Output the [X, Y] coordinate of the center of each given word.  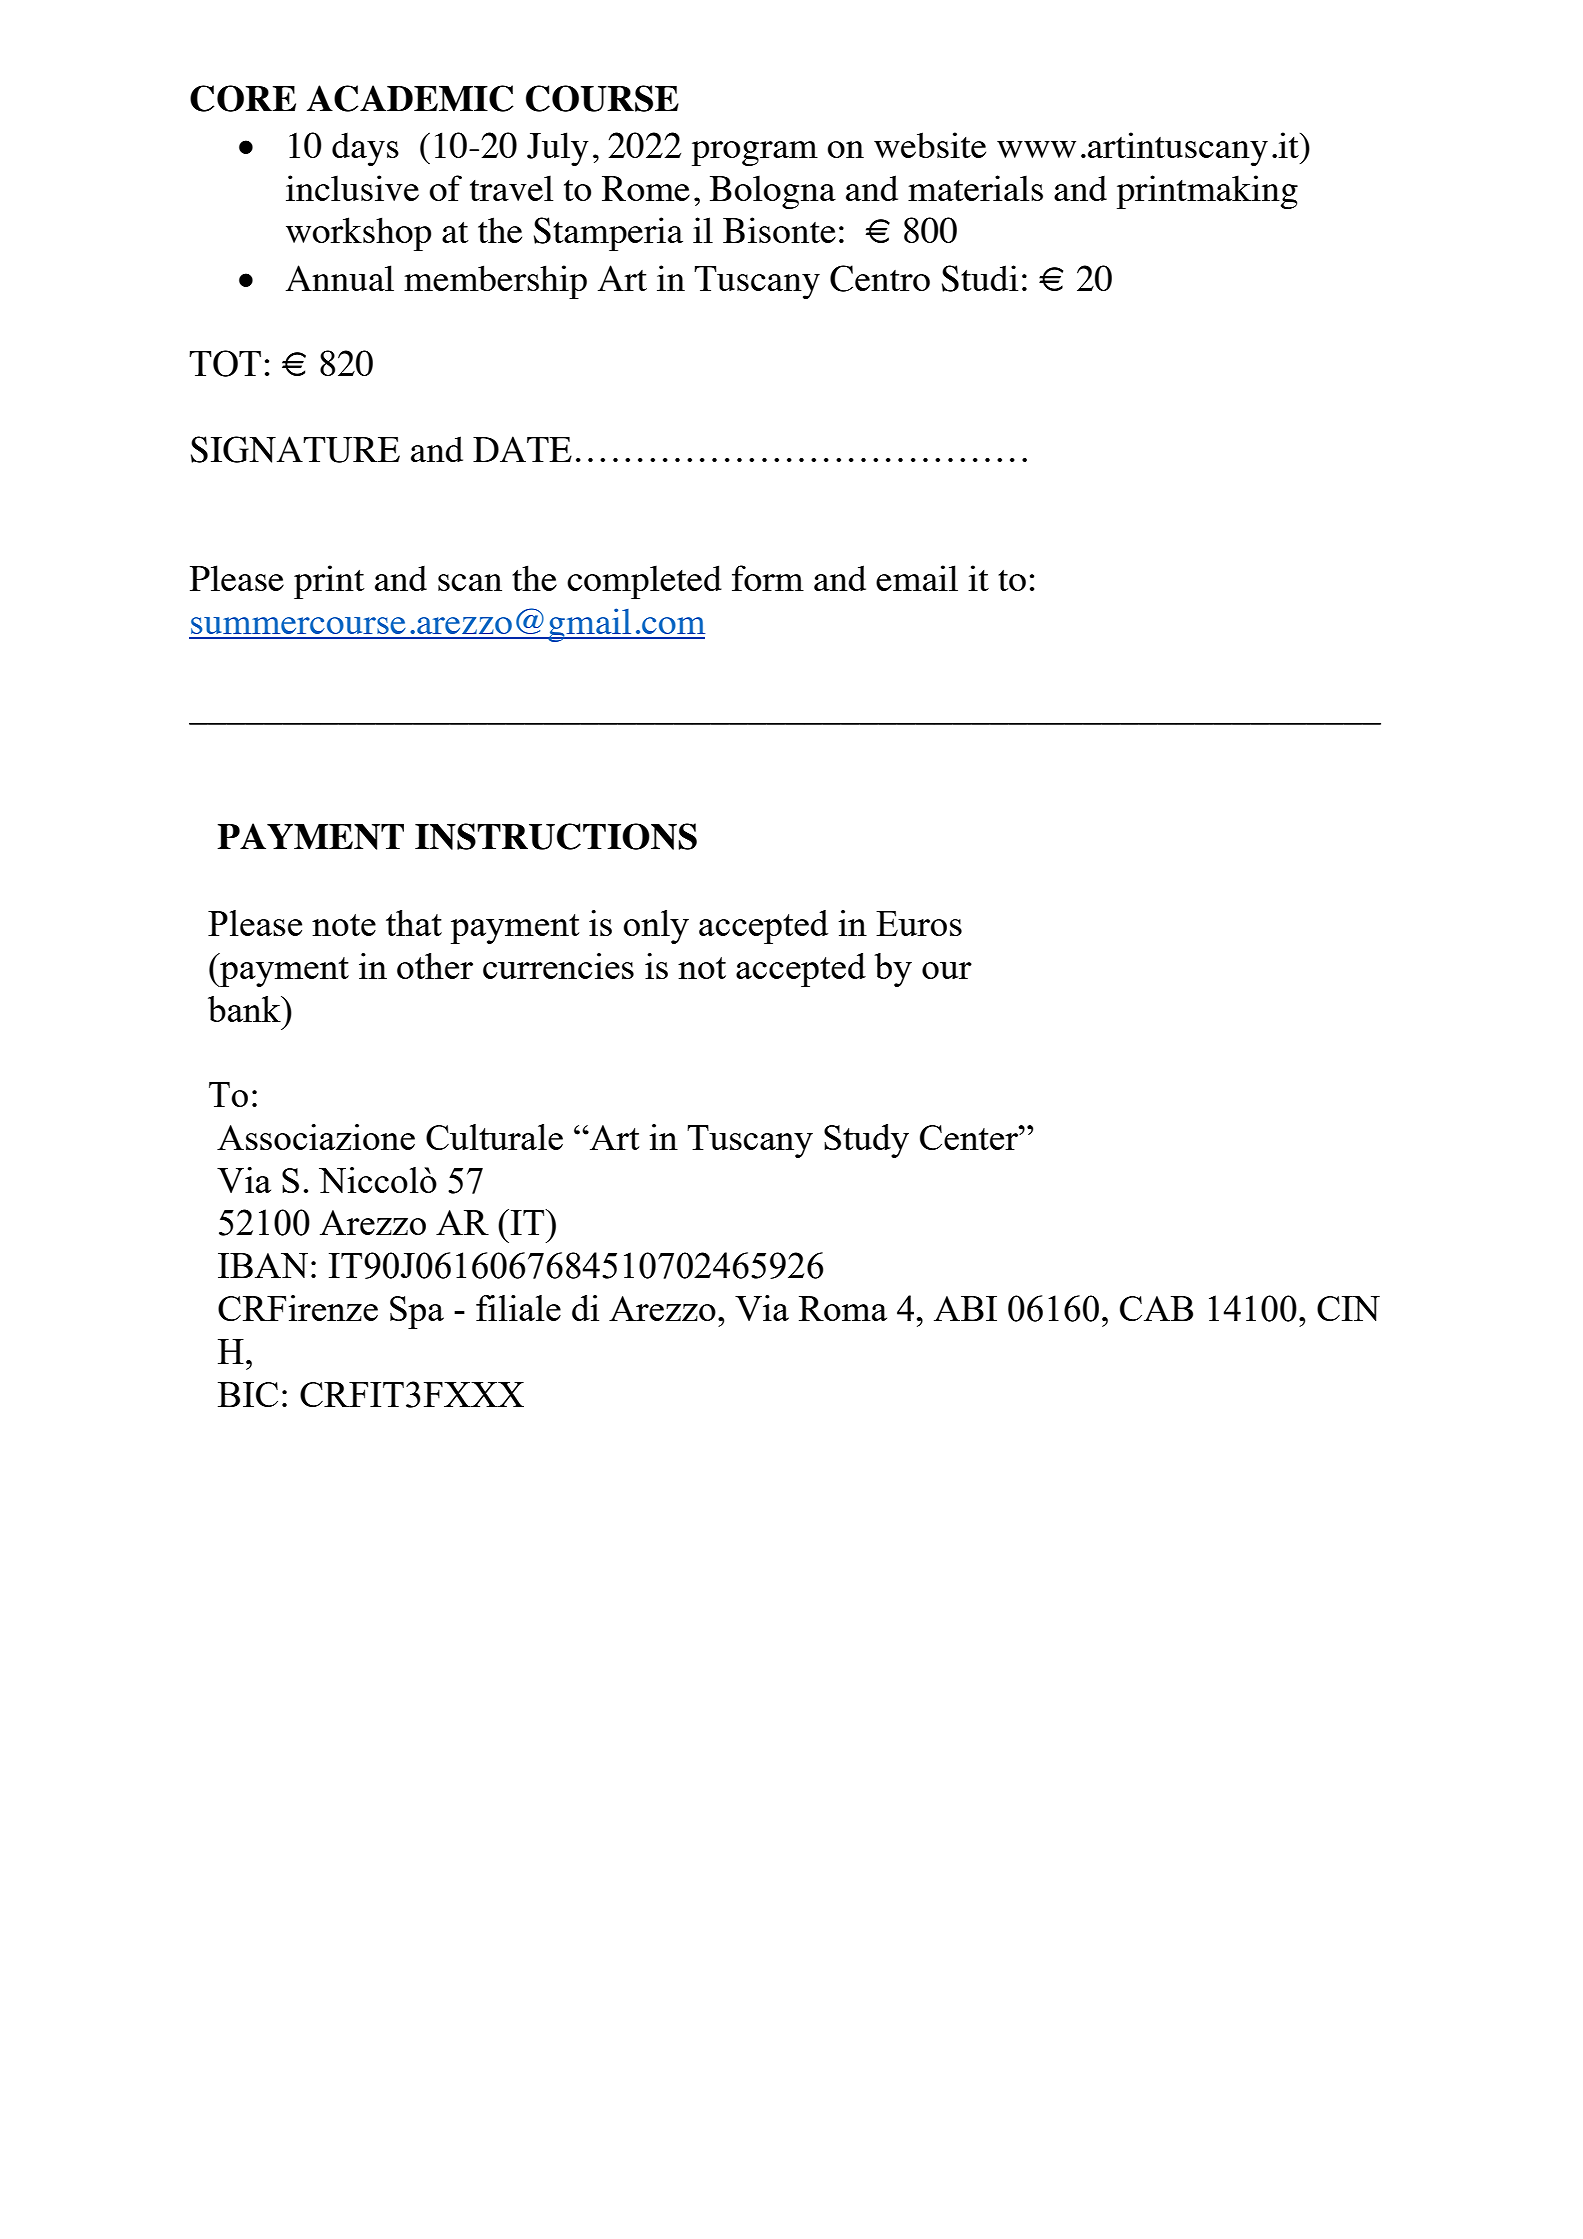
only [656, 927]
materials [975, 188]
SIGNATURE [295, 449]
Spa [417, 1312]
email [917, 578]
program [755, 153]
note [344, 925]
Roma [843, 1308]
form [768, 578]
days [365, 149]
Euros [919, 923]
